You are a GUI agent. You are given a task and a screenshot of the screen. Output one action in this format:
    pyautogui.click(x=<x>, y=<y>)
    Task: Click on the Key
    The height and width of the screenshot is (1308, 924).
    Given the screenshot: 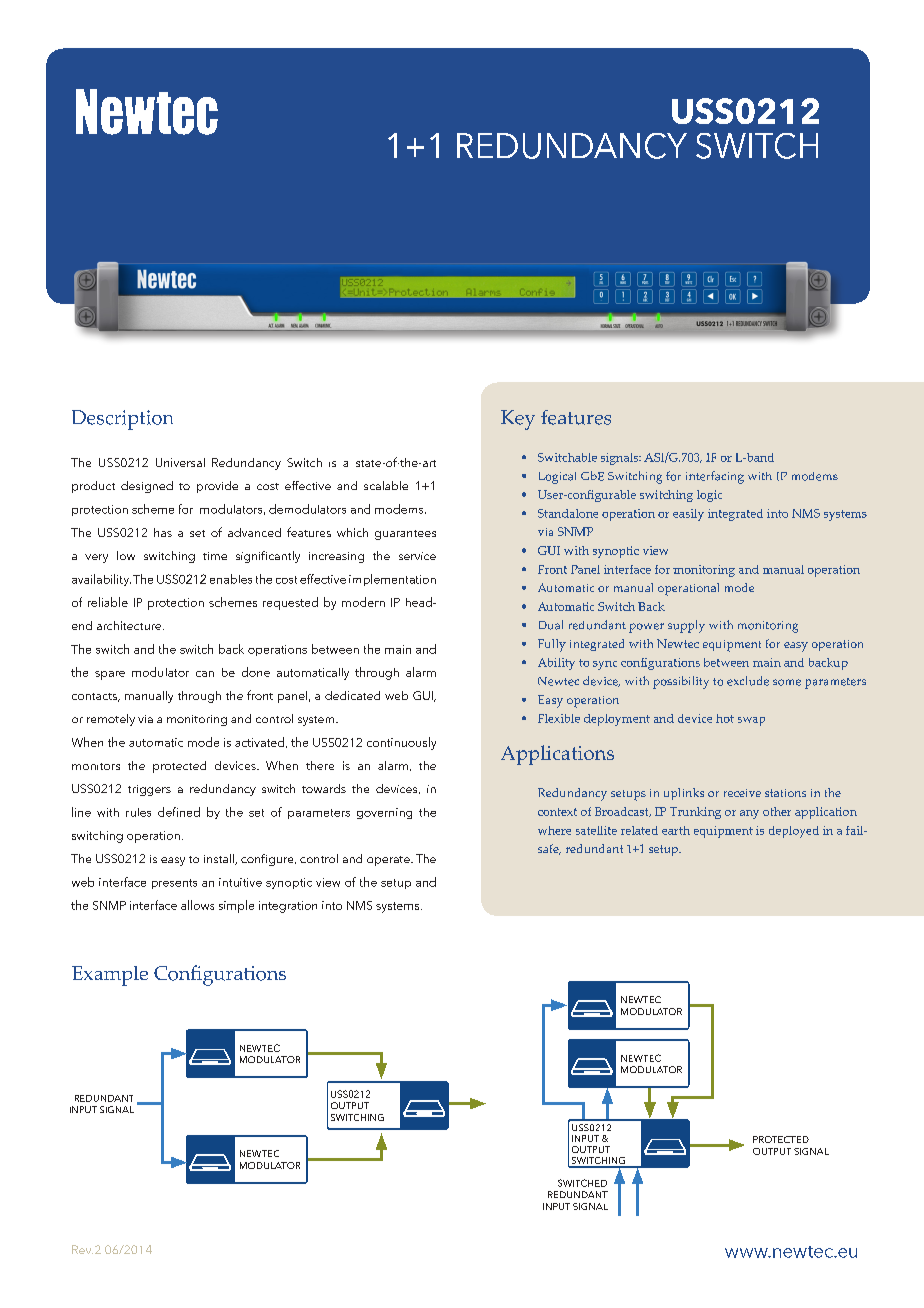 What is the action you would take?
    pyautogui.click(x=518, y=420)
